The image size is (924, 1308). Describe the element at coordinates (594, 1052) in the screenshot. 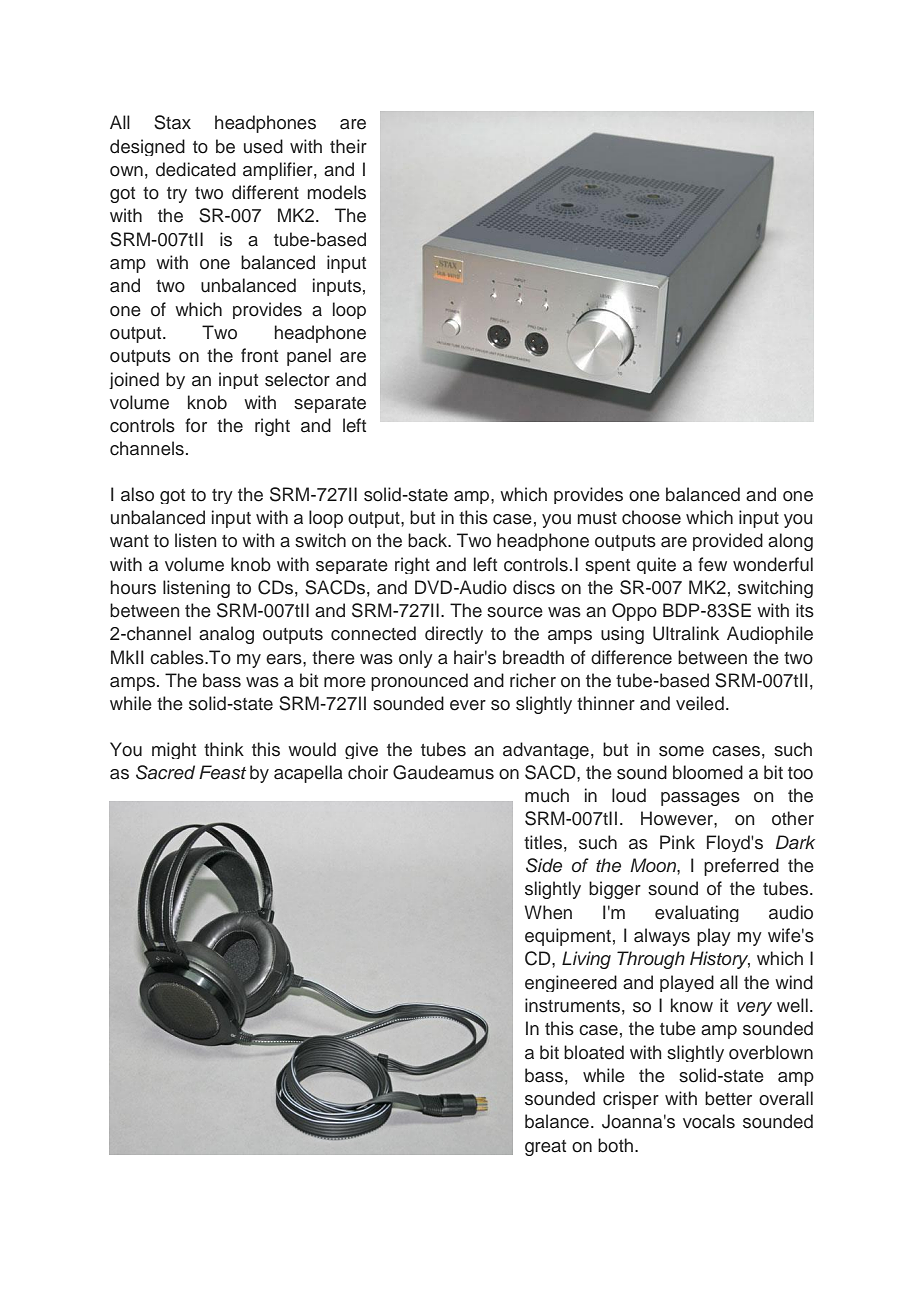

I see `bloated` at that location.
